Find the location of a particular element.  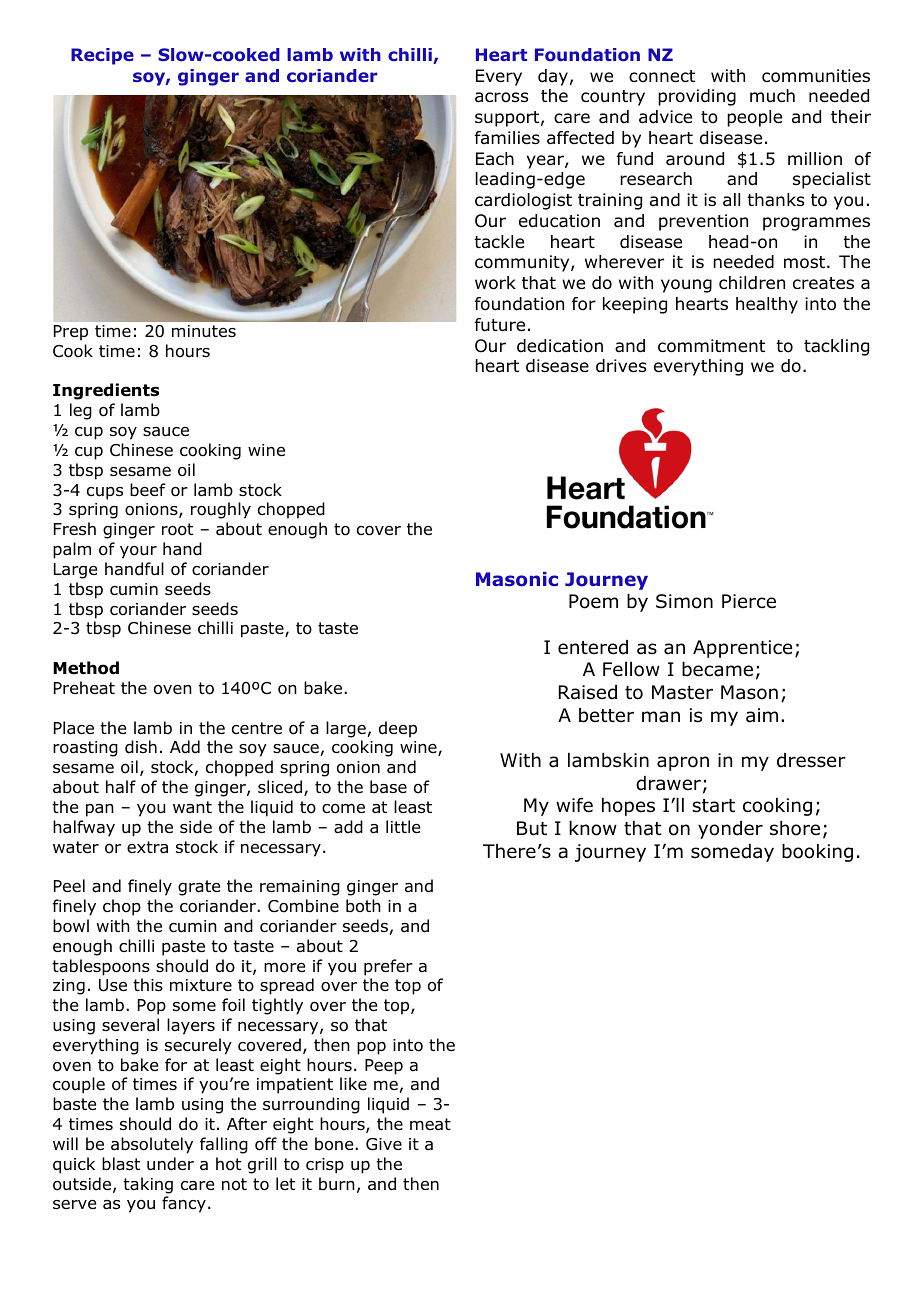

prefer is located at coordinates (388, 967).
